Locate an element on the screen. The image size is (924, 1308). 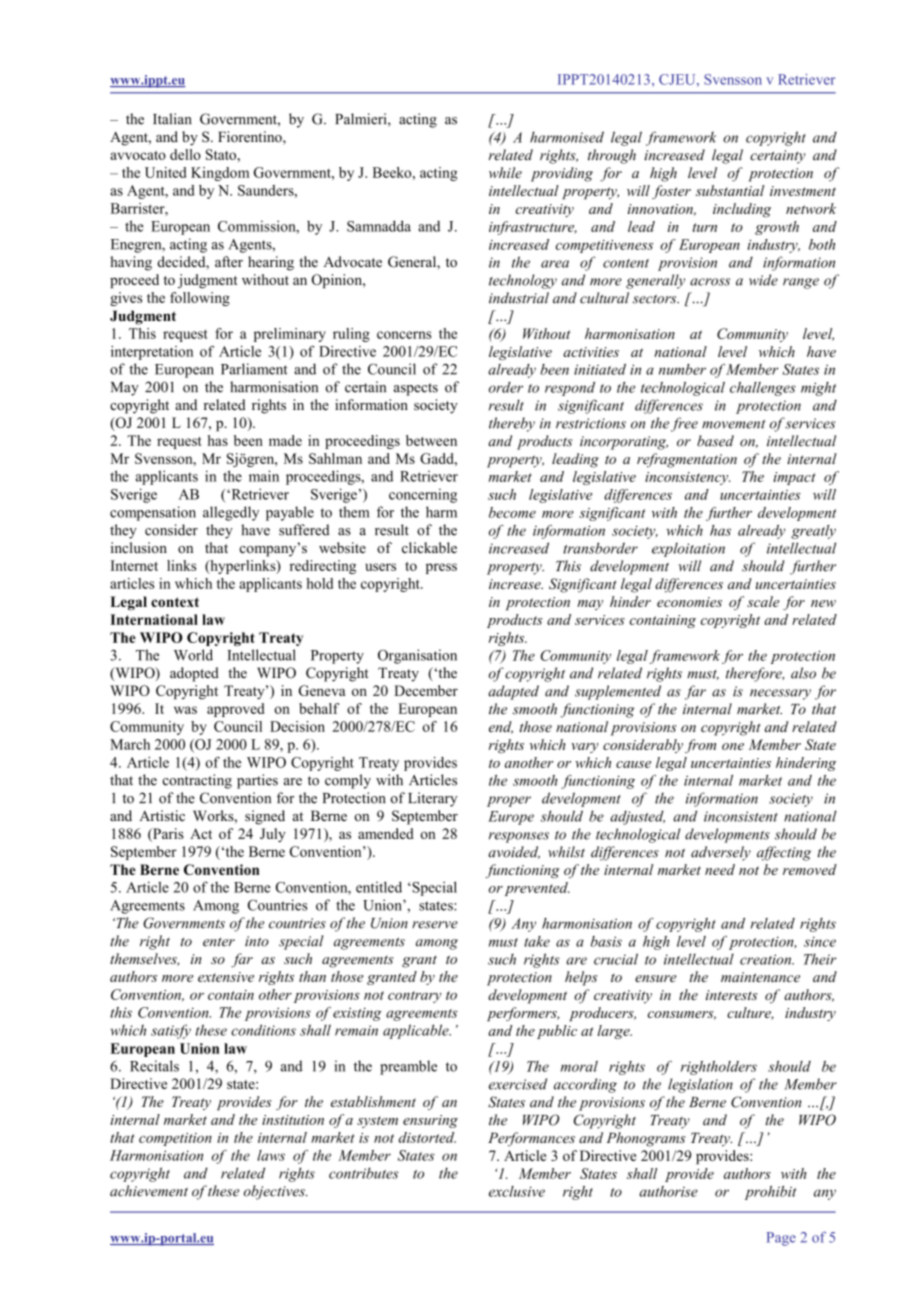
necessary is located at coordinates (780, 694).
